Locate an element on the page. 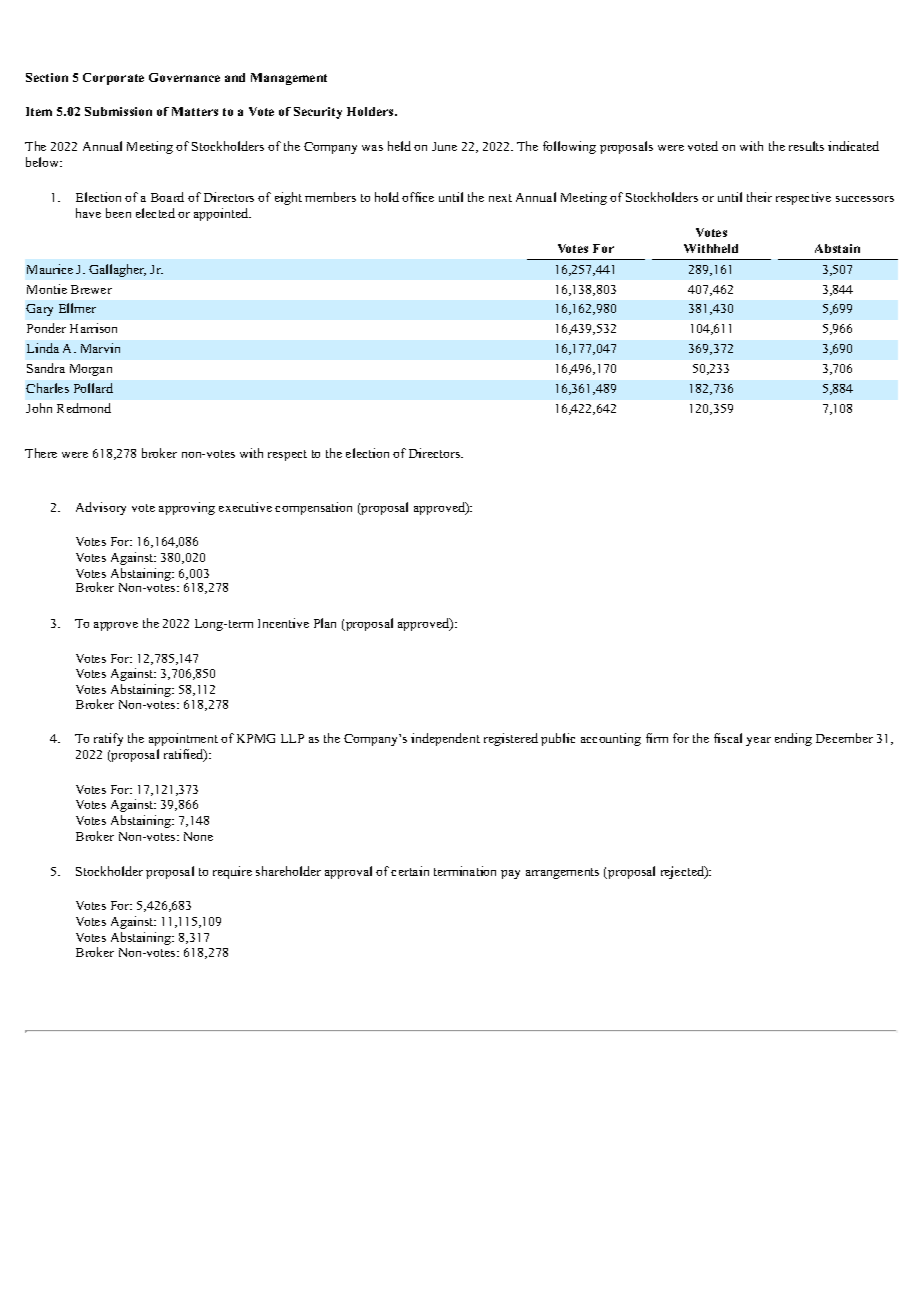  fiscal is located at coordinates (728, 738).
